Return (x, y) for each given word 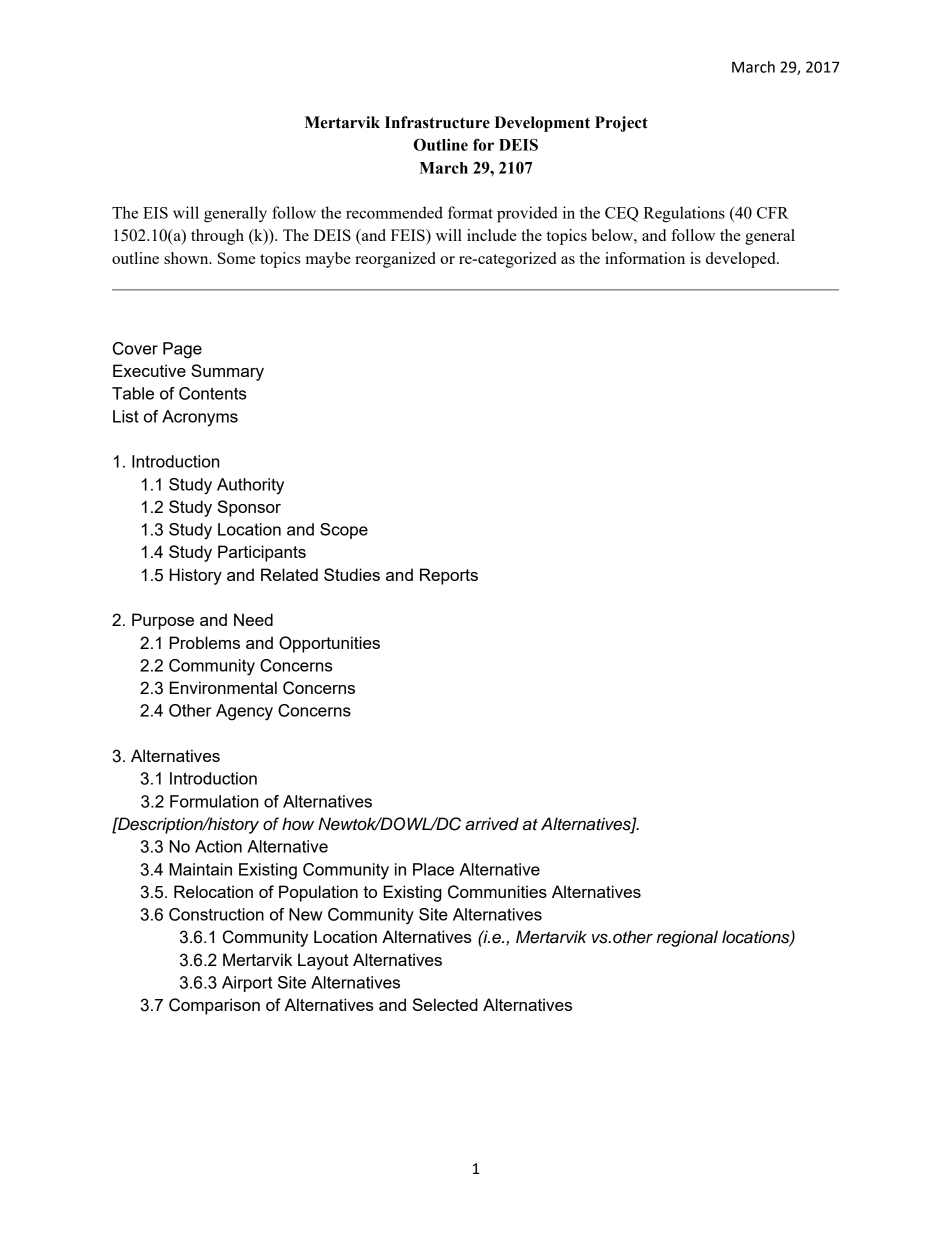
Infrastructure (437, 122)
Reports (449, 576)
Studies (352, 574)
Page (182, 350)
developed (742, 260)
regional (687, 938)
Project (621, 124)
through (217, 237)
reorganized (395, 260)
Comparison (214, 1006)
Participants (262, 553)
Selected (445, 1004)
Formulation (214, 801)
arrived (492, 824)
